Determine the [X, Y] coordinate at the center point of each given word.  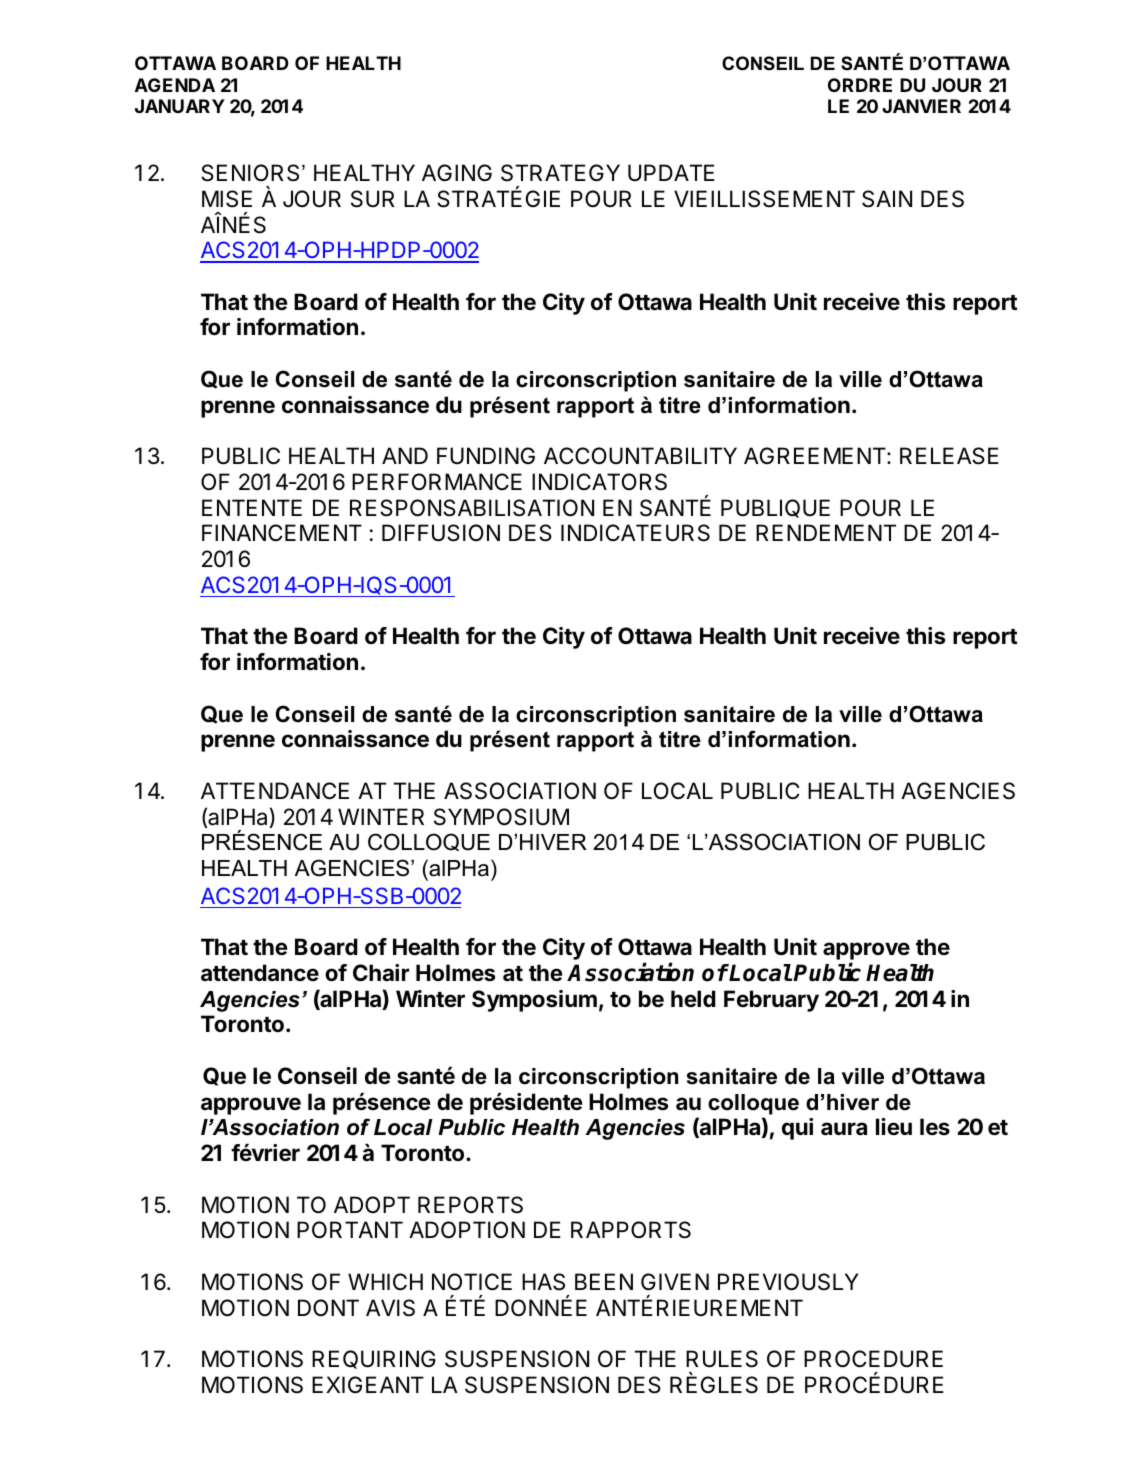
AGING [457, 172]
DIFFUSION [441, 533]
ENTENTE [252, 507]
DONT [328, 1307]
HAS [543, 1282]
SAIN [887, 199]
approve [866, 952]
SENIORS [250, 173]
